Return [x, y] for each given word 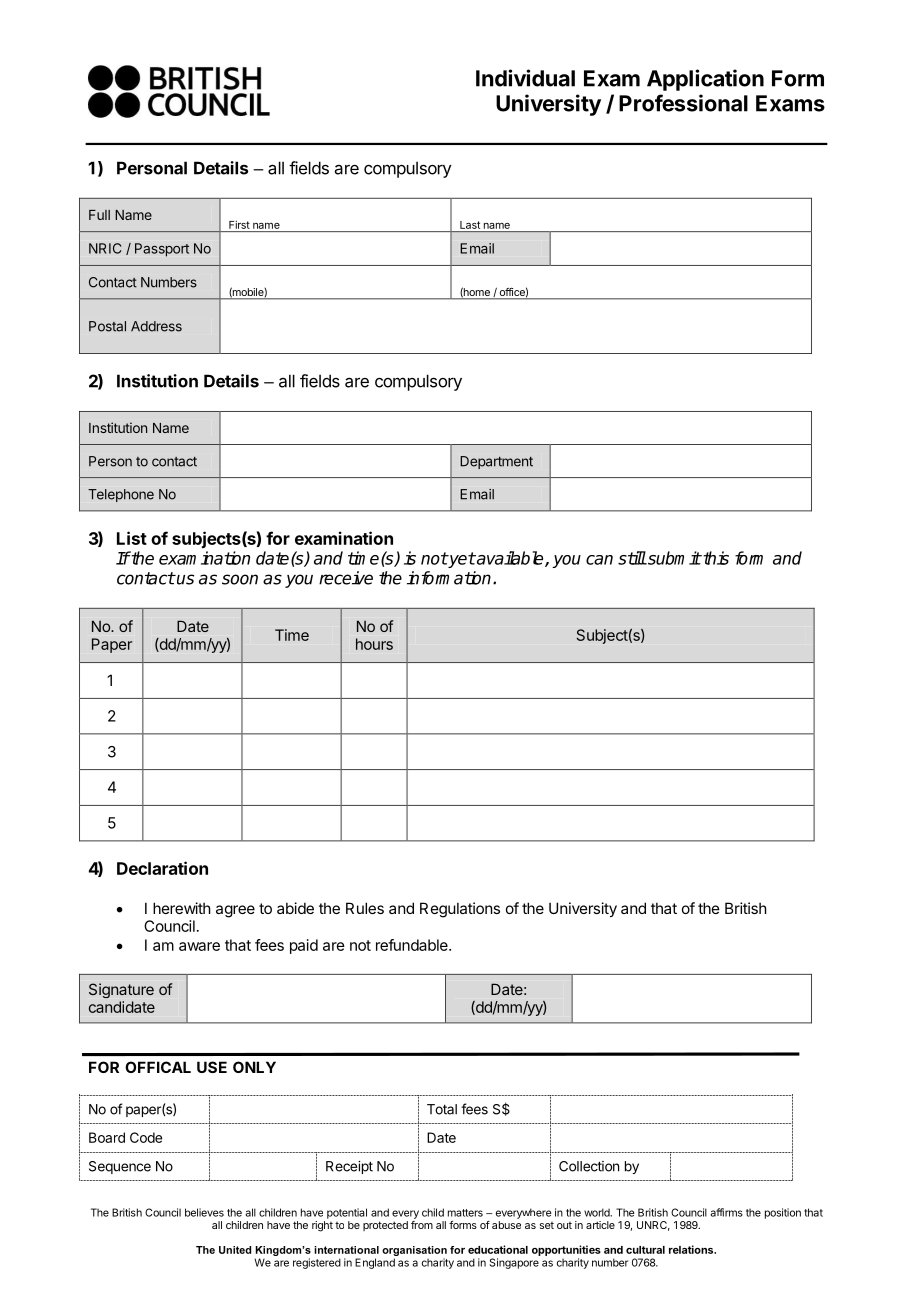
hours [374, 644]
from [422, 1225]
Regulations [460, 910]
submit [673, 558]
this [715, 558]
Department [496, 462]
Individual [525, 78]
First [239, 225]
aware [199, 946]
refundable [413, 945]
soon [240, 579]
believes [204, 1212]
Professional [683, 103]
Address [156, 326]
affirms [726, 1212]
